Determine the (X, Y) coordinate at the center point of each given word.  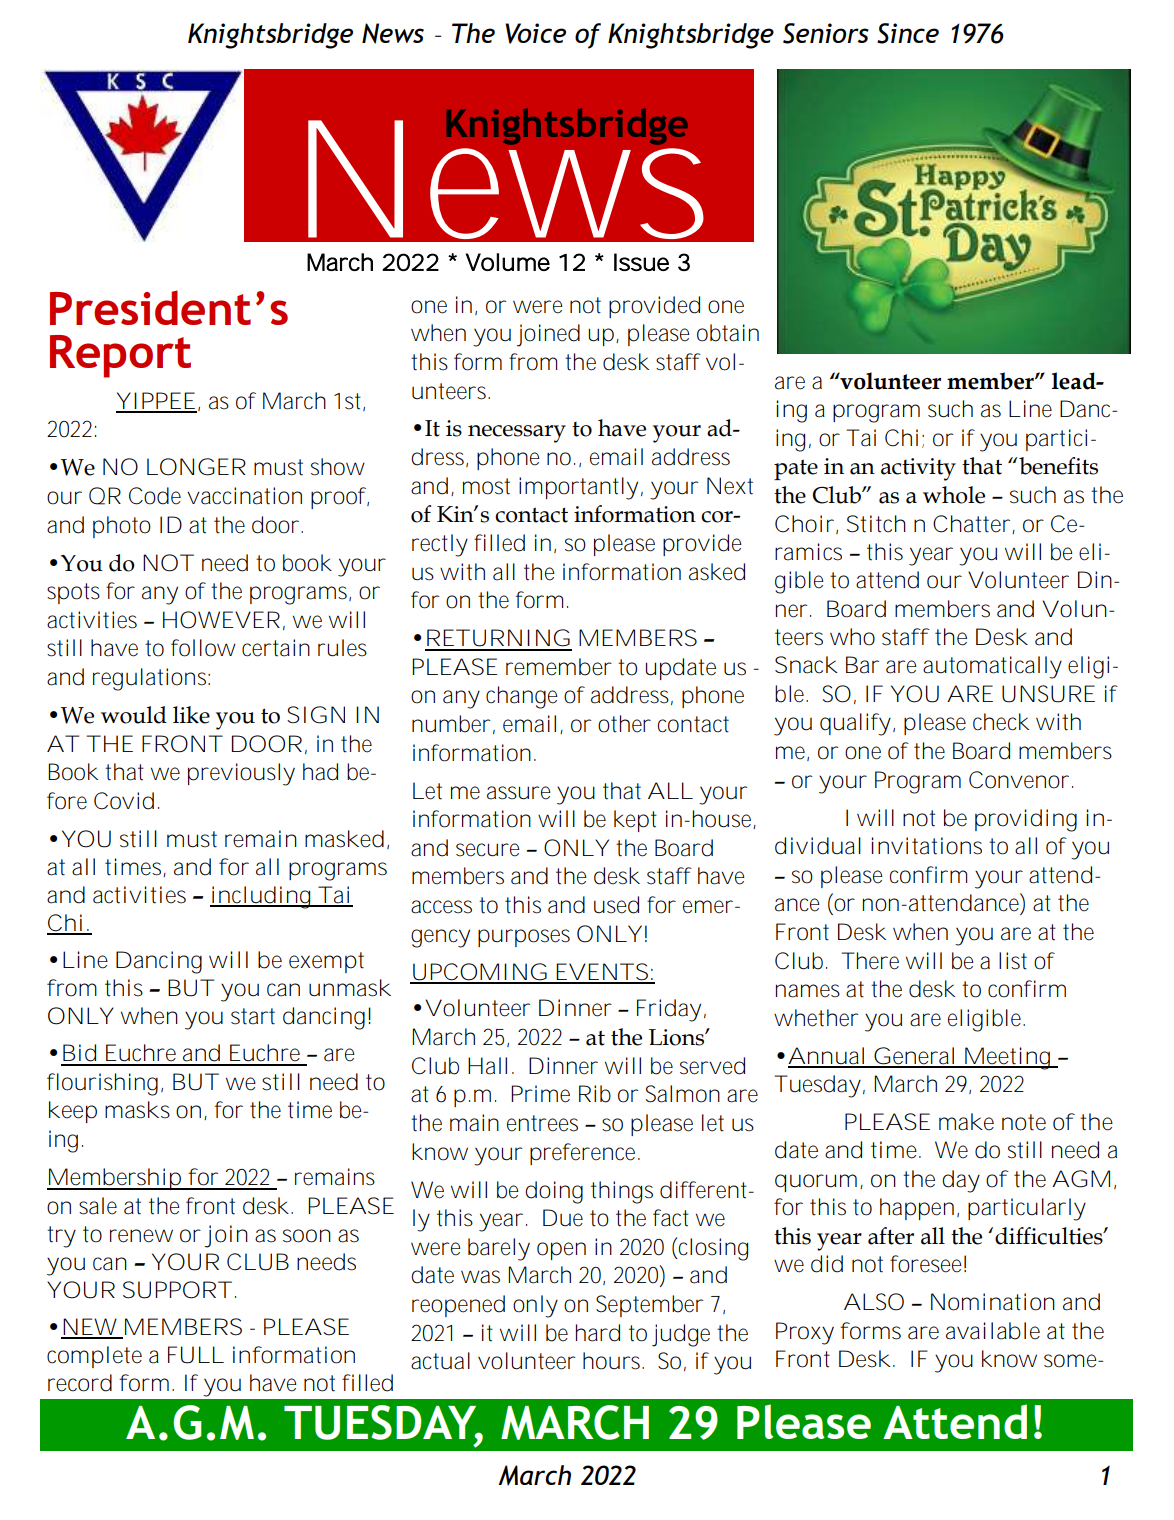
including (262, 897)
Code (155, 496)
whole (954, 495)
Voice (535, 33)
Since (908, 33)
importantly (578, 488)
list (1013, 961)
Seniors (826, 33)
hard (598, 1333)
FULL (196, 1355)
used (616, 905)
